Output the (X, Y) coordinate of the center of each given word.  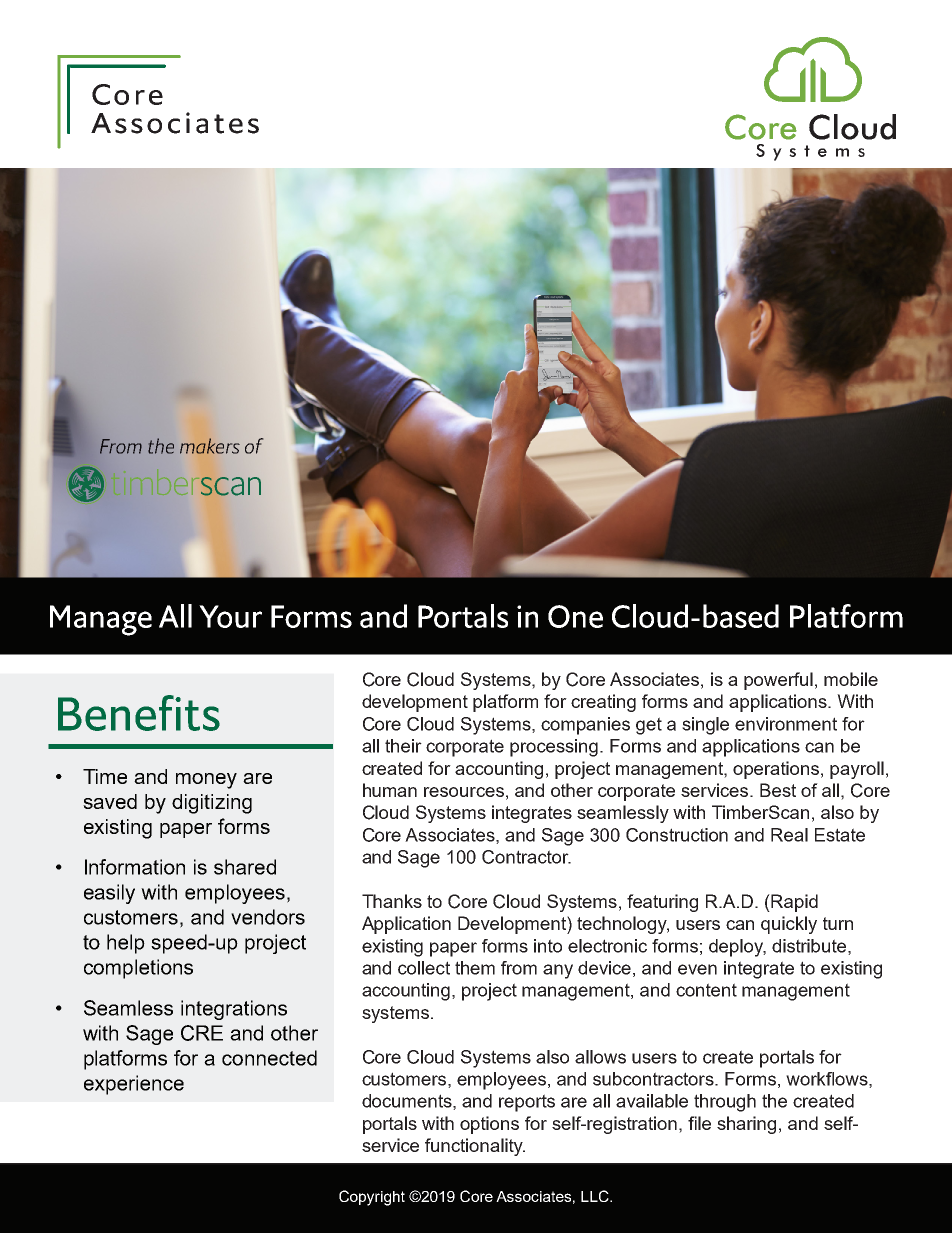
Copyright (372, 1198)
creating (603, 703)
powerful (778, 681)
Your (230, 616)
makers (210, 446)
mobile (851, 679)
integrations (234, 1010)
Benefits (139, 713)
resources (464, 792)
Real (789, 835)
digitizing (212, 804)
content (706, 990)
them (475, 968)
